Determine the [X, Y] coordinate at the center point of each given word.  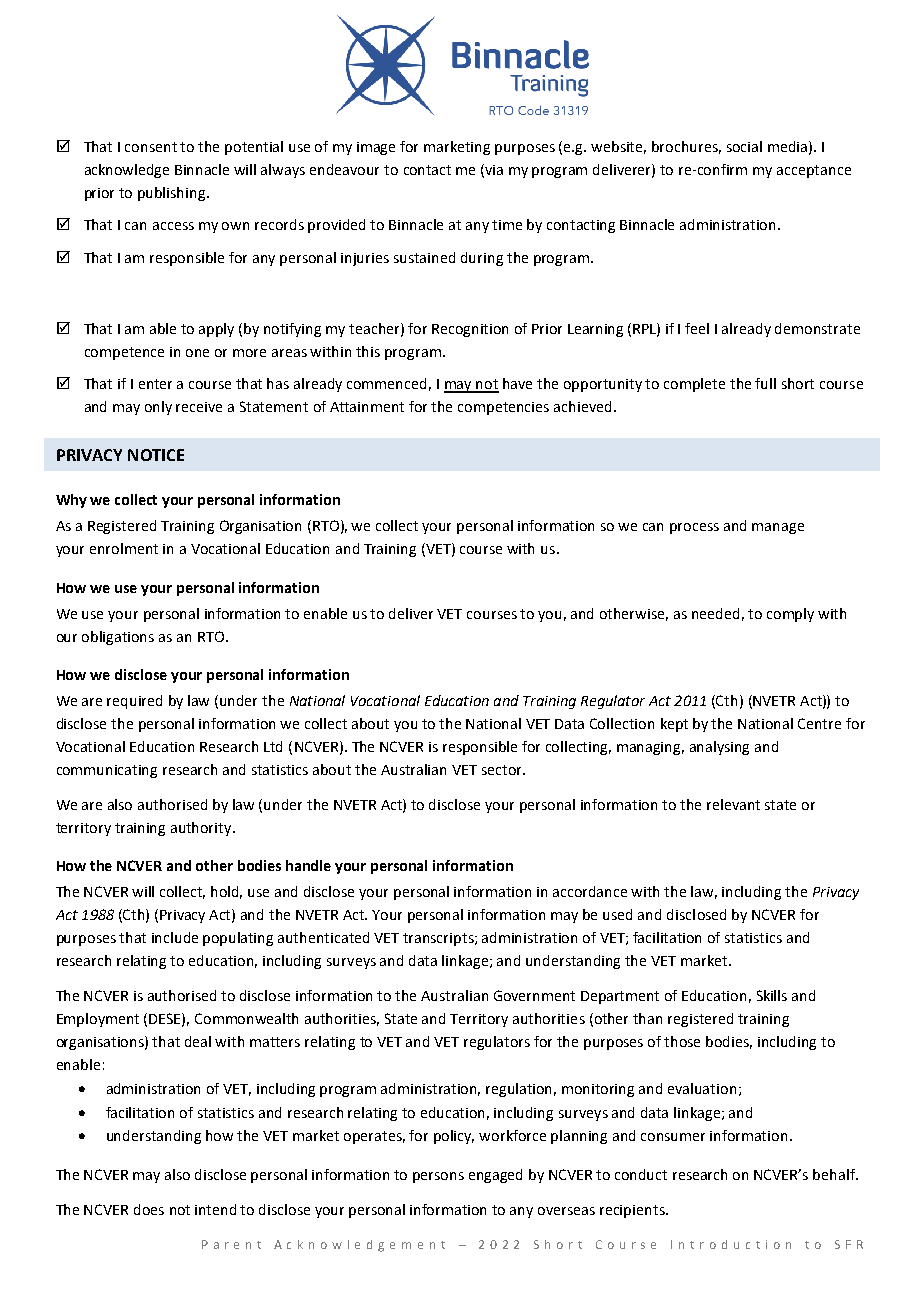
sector [503, 770]
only [158, 408]
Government [534, 995]
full [765, 383]
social [744, 146]
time [507, 225]
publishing [173, 194]
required [134, 702]
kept [674, 725]
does [149, 1209]
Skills [772, 995]
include [175, 937]
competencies [503, 408]
